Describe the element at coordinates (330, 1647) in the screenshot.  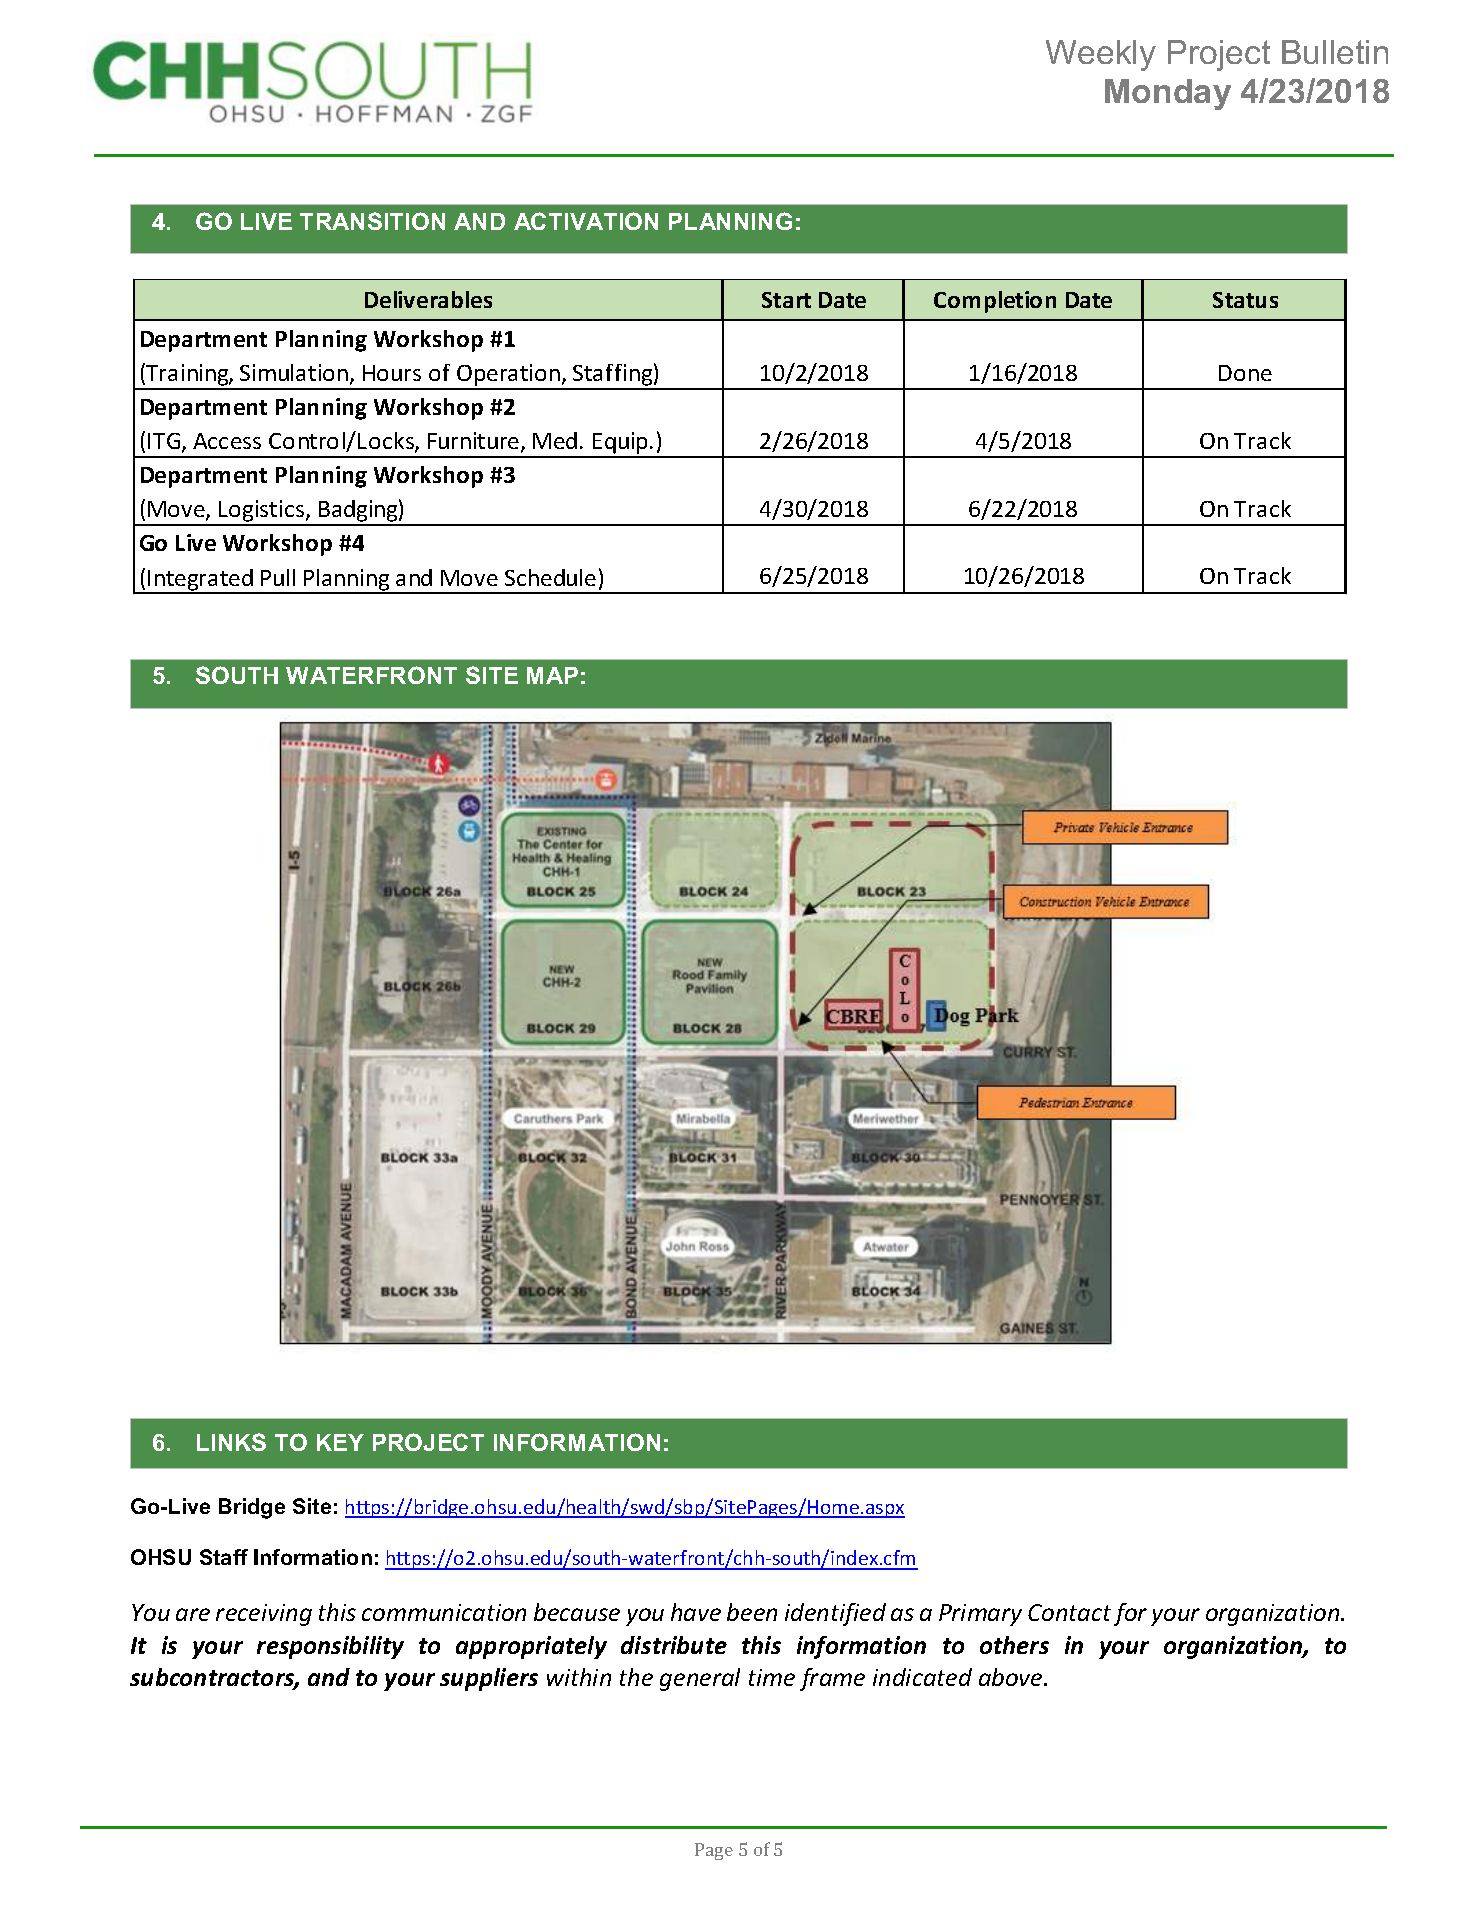
I see `responsibility` at that location.
